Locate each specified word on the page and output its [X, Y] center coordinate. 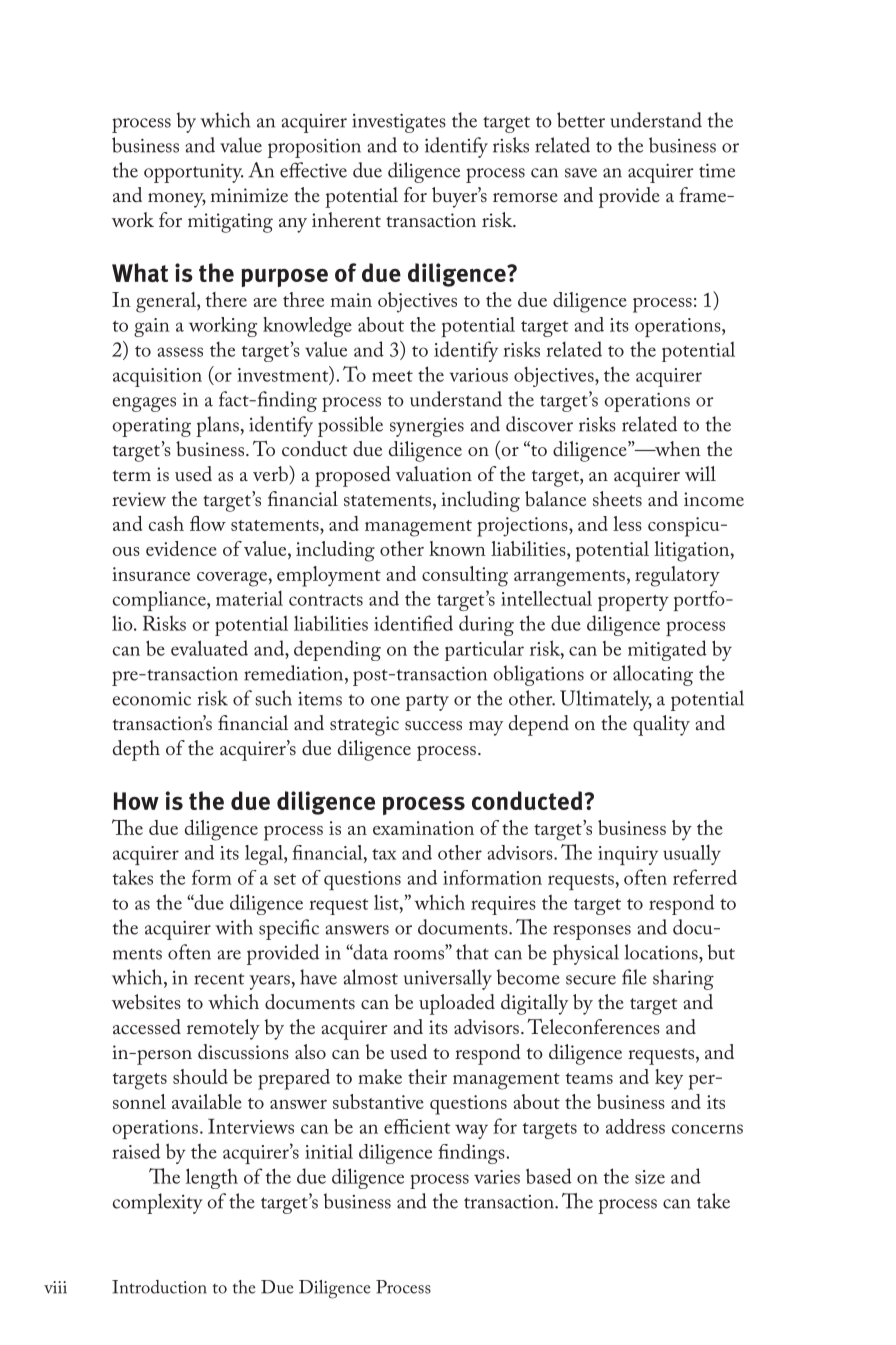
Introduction [159, 1287]
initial [329, 1151]
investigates [399, 123]
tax [384, 854]
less [627, 523]
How [136, 801]
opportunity [194, 173]
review [139, 499]
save [581, 173]
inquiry [628, 855]
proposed [353, 476]
